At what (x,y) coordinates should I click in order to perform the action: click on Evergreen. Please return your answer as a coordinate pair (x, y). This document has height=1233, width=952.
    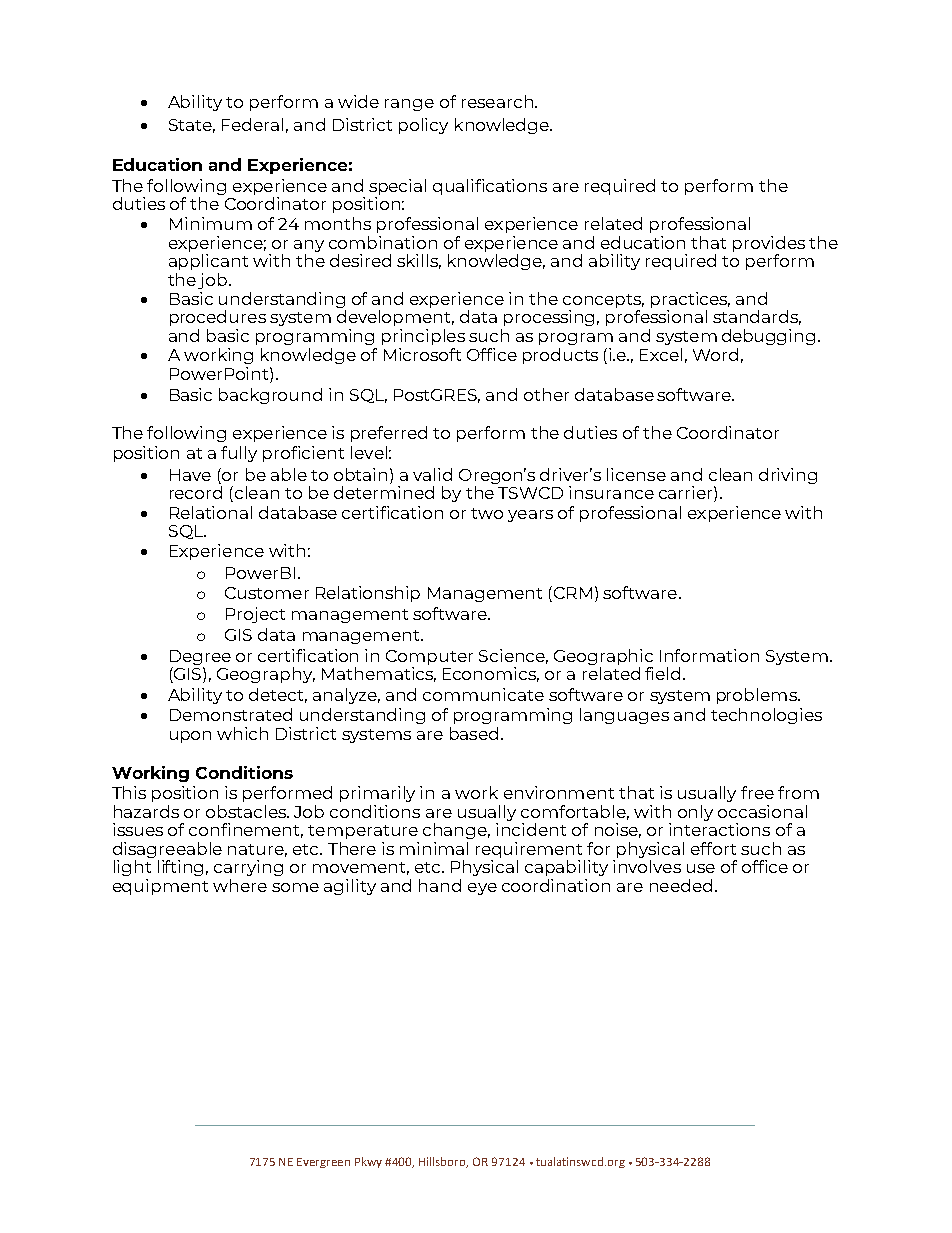
    Looking at the image, I should click on (323, 1163).
